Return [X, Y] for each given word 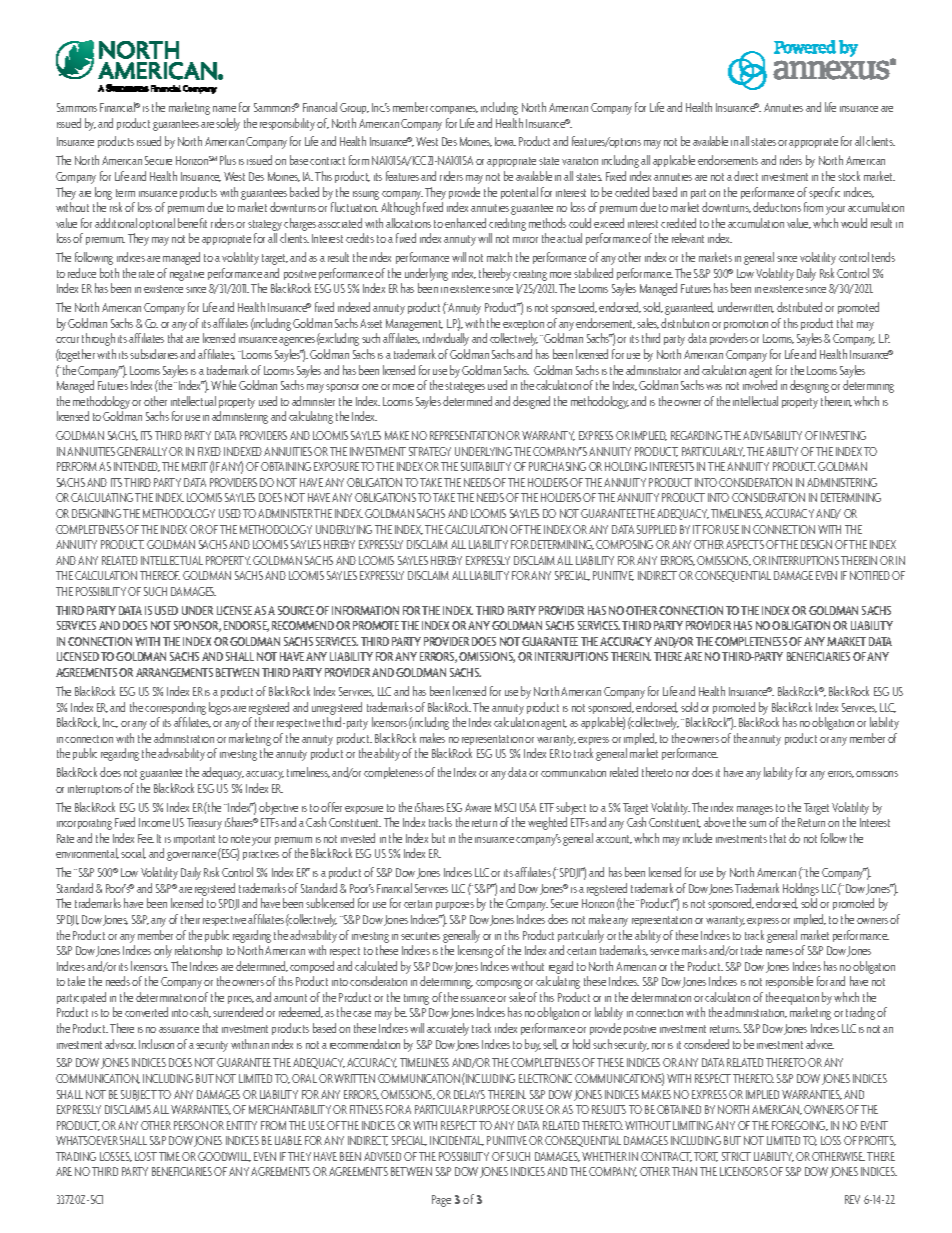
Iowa [505, 141]
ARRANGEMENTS [174, 672]
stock [849, 176]
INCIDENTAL [457, 1141]
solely [228, 124]
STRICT [736, 1156]
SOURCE [297, 610]
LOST [146, 1156]
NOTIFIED [870, 575]
